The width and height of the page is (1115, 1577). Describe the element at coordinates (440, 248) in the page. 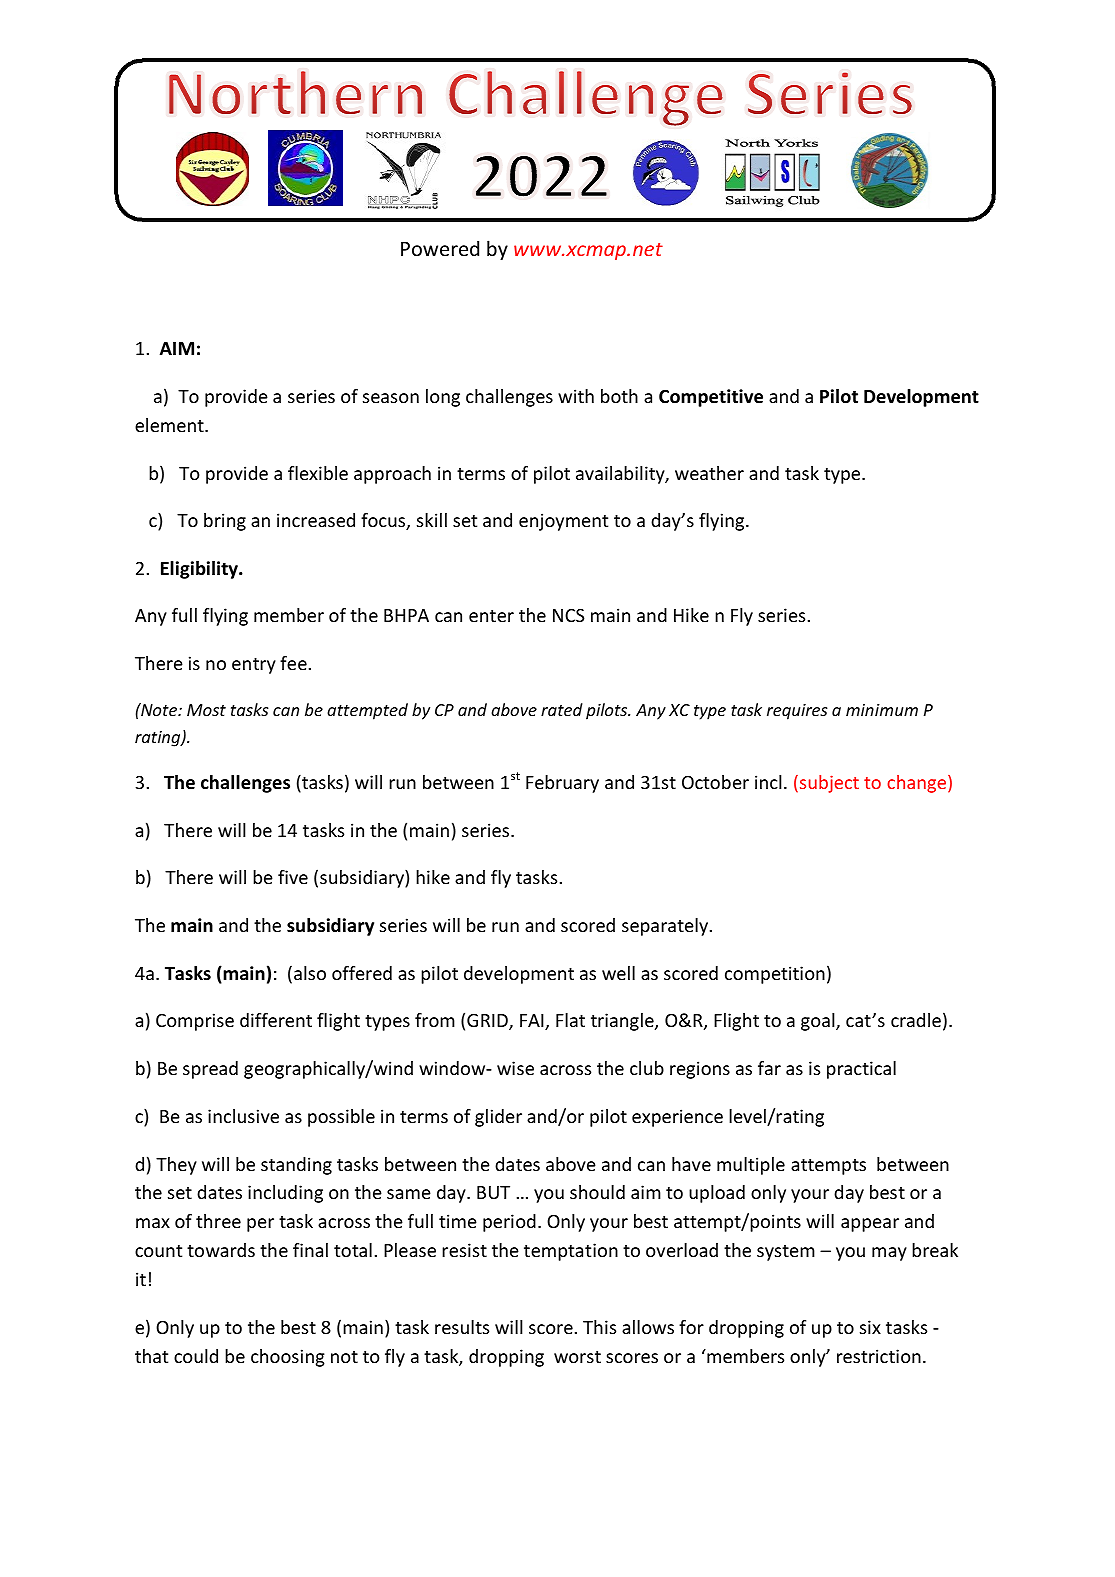

I see `Powered` at that location.
